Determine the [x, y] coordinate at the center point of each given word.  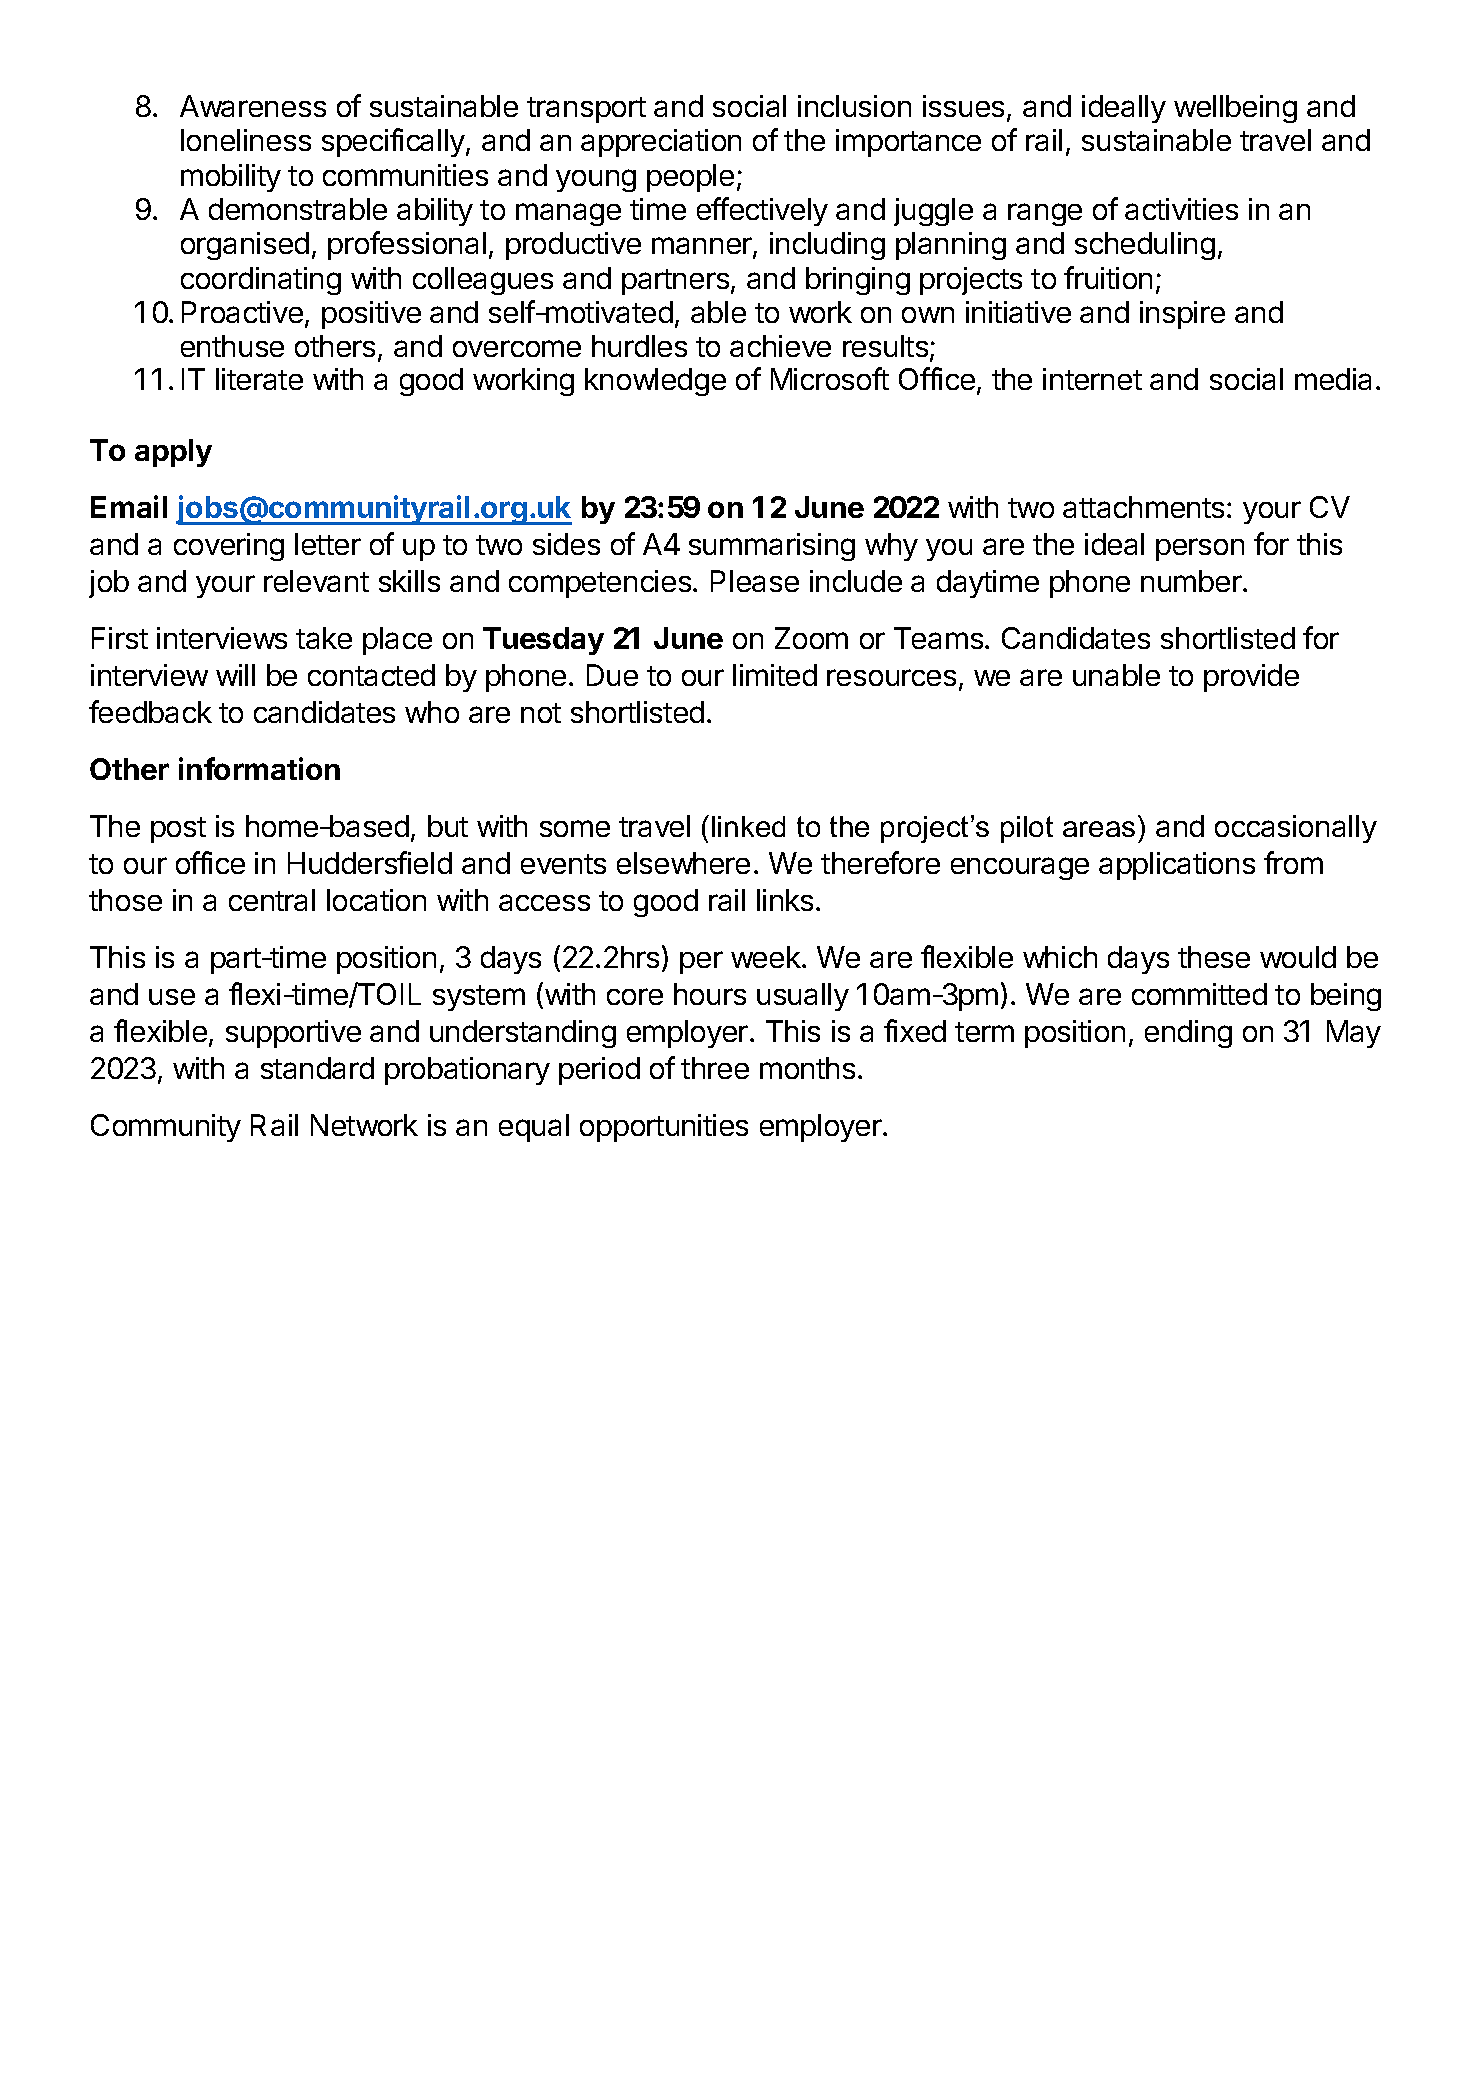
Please [755, 581]
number [1191, 581]
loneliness [246, 140]
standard [317, 1068]
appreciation [661, 143]
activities [1181, 209]
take [324, 638]
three [715, 1068]
